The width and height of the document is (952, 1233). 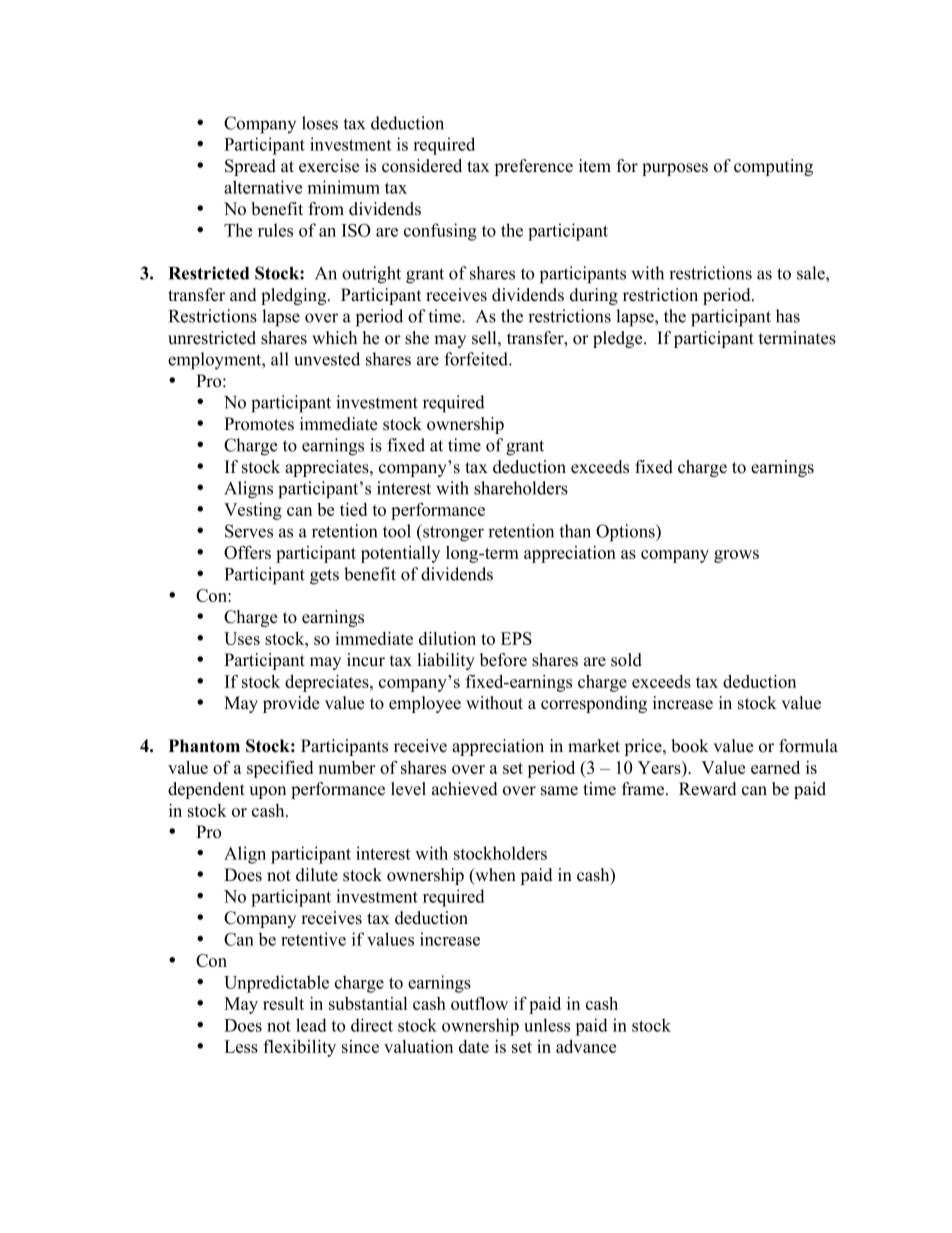 What do you see at coordinates (533, 167) in the document?
I see `preference` at bounding box center [533, 167].
